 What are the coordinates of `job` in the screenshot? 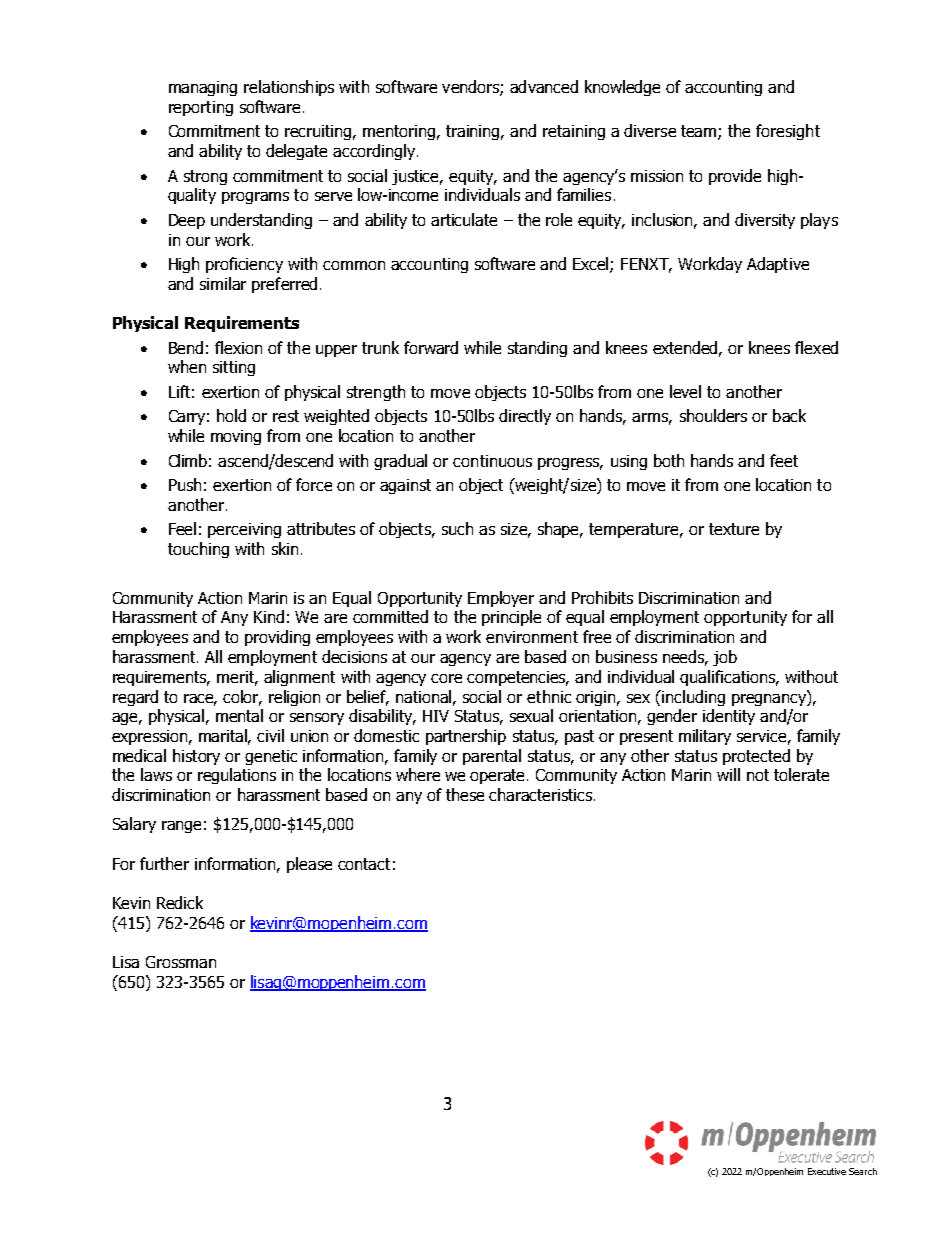 It's located at (725, 658).
